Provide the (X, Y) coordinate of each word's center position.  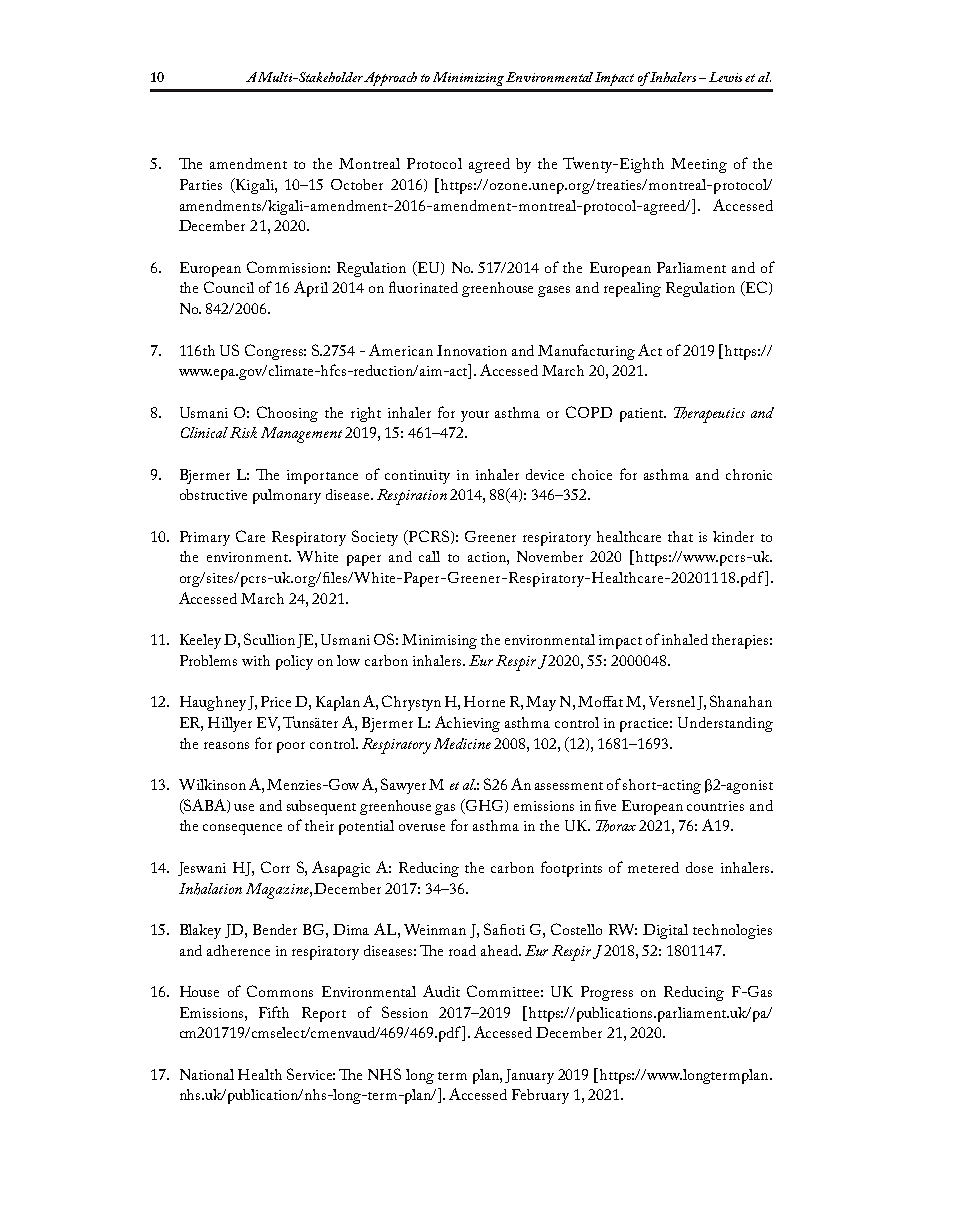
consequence (242, 829)
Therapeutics (709, 415)
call (429, 556)
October (357, 184)
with (256, 660)
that (680, 536)
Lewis (725, 77)
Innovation (472, 350)
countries (715, 806)
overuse (422, 827)
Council (229, 287)
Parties (201, 184)
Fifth (274, 1012)
